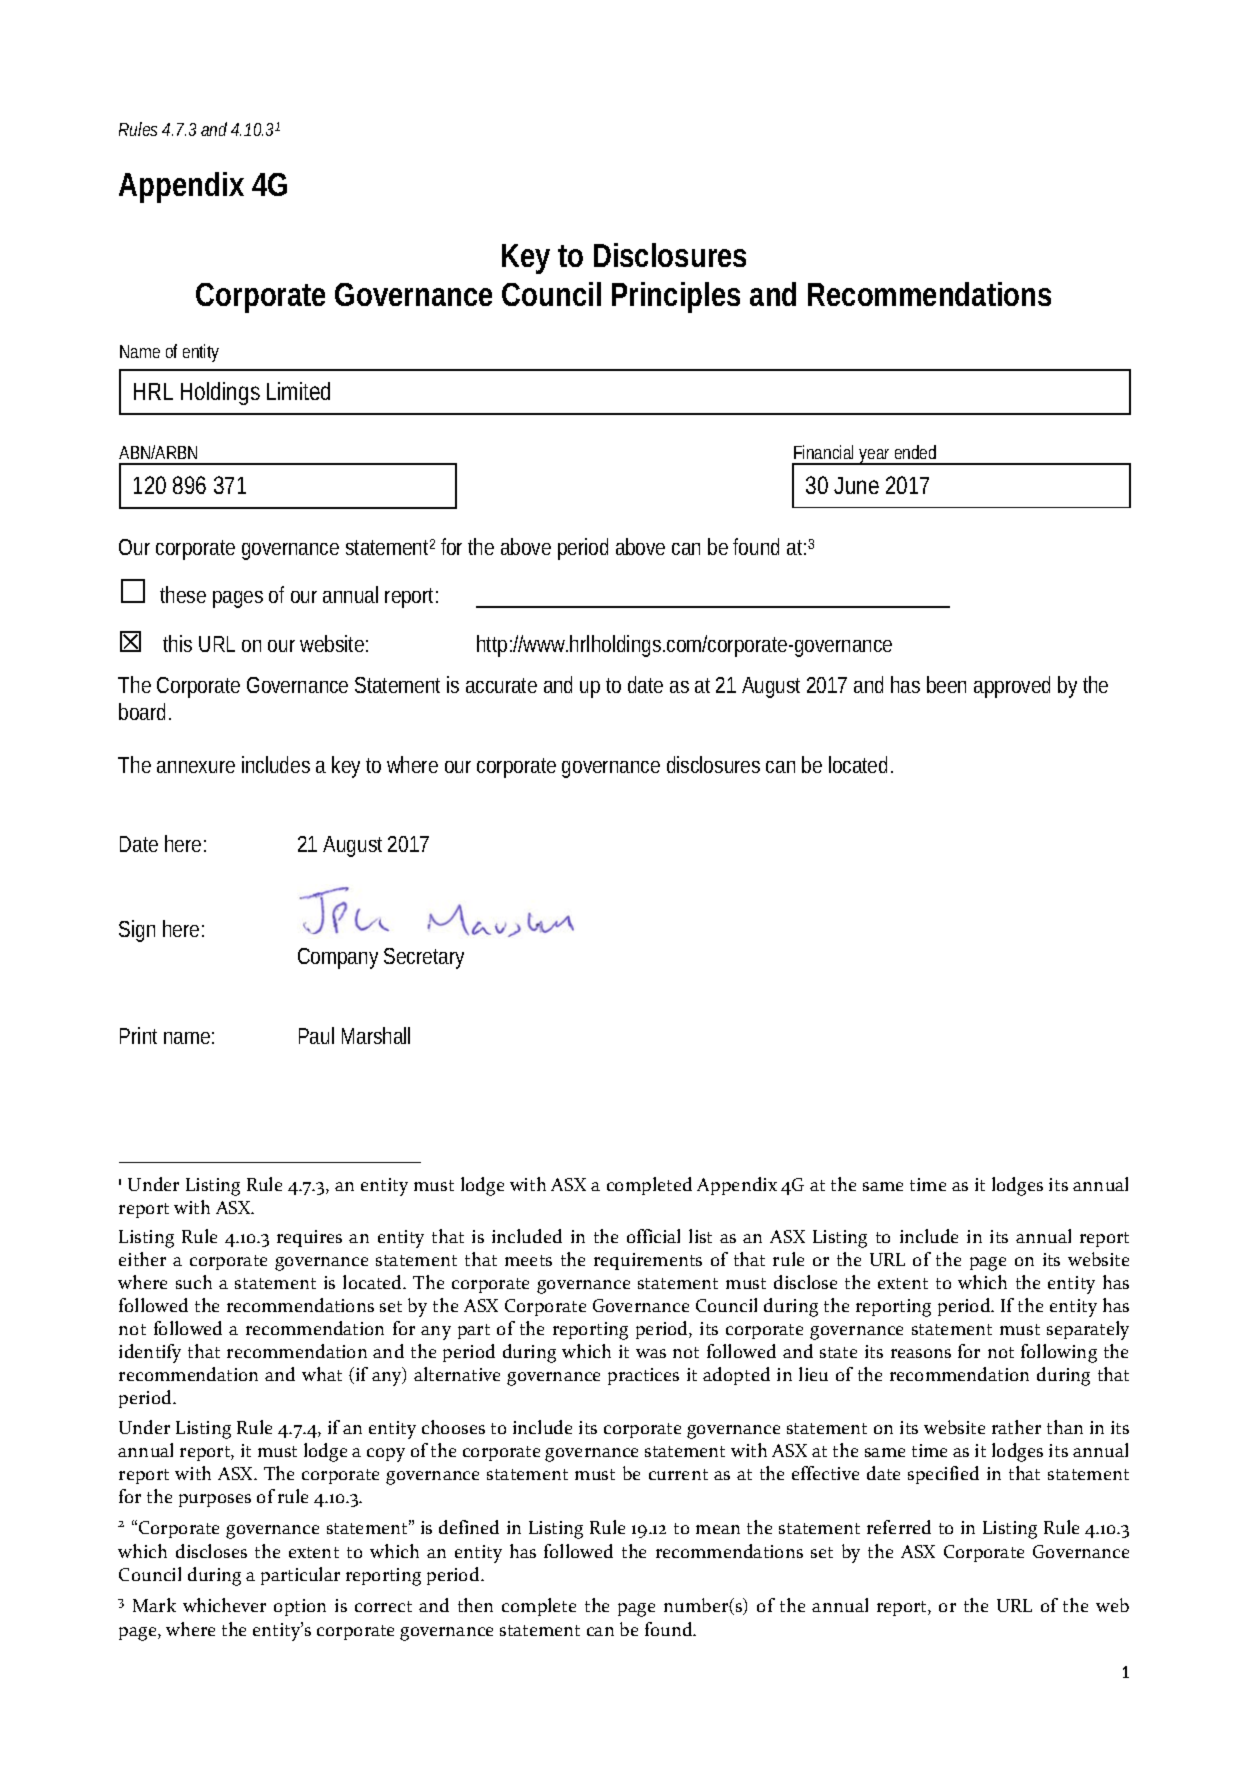 Image resolution: width=1249 pixels, height=1767 pixels. What do you see at coordinates (298, 391) in the screenshot?
I see `Limited` at bounding box center [298, 391].
